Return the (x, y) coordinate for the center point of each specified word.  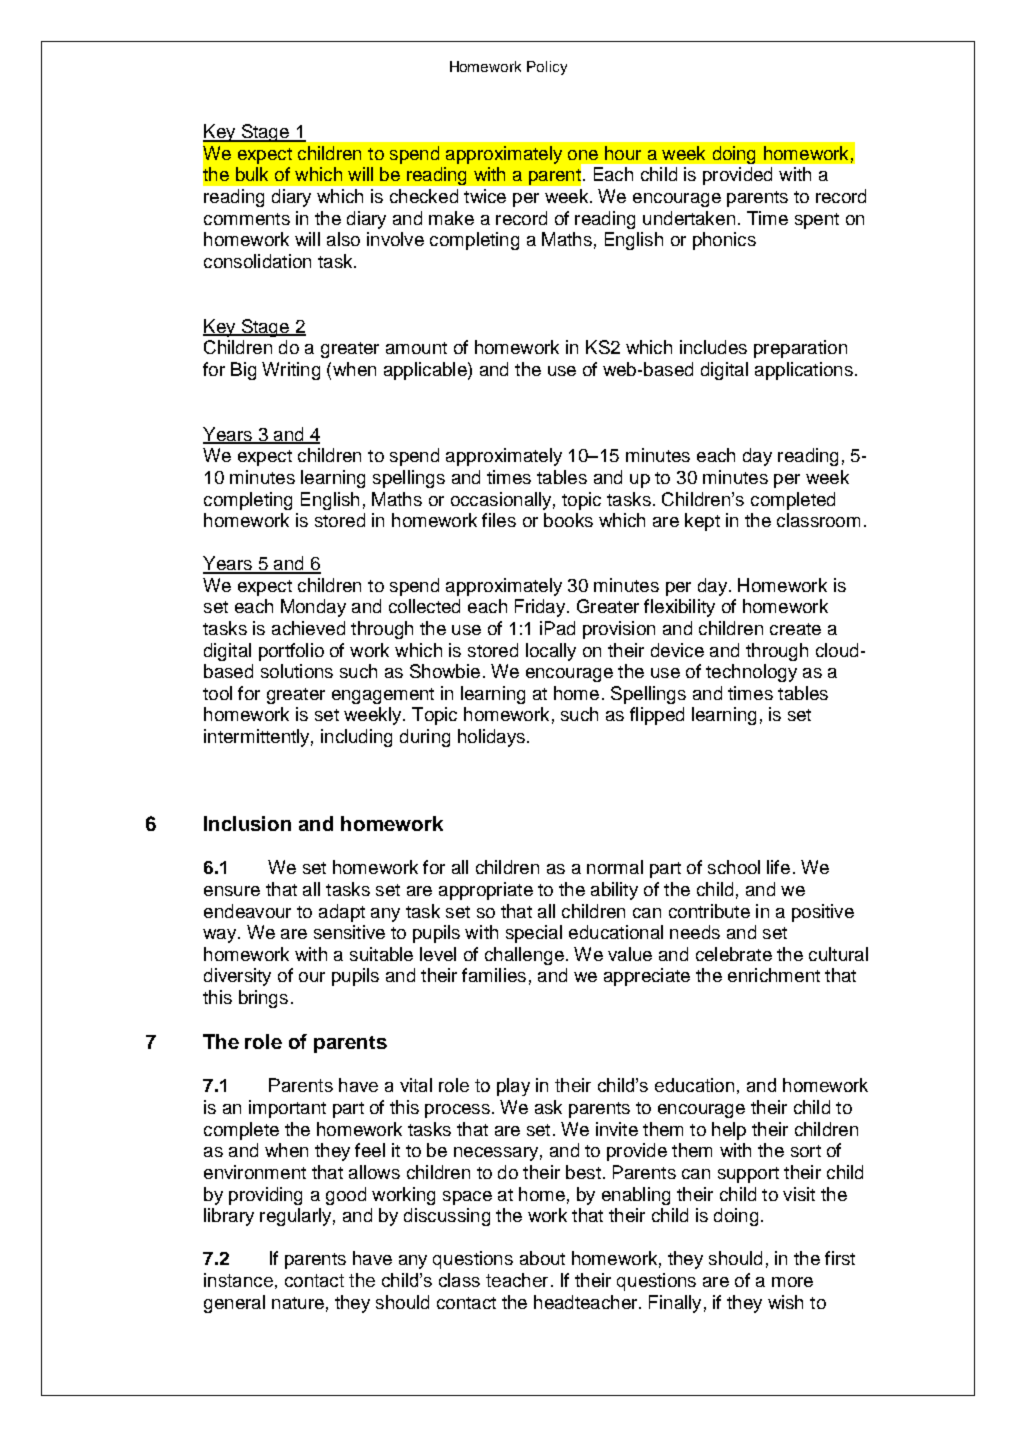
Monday (313, 608)
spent (817, 221)
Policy (547, 68)
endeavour (247, 911)
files (499, 520)
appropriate (486, 891)
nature (298, 1303)
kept (702, 522)
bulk (252, 174)
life (778, 867)
